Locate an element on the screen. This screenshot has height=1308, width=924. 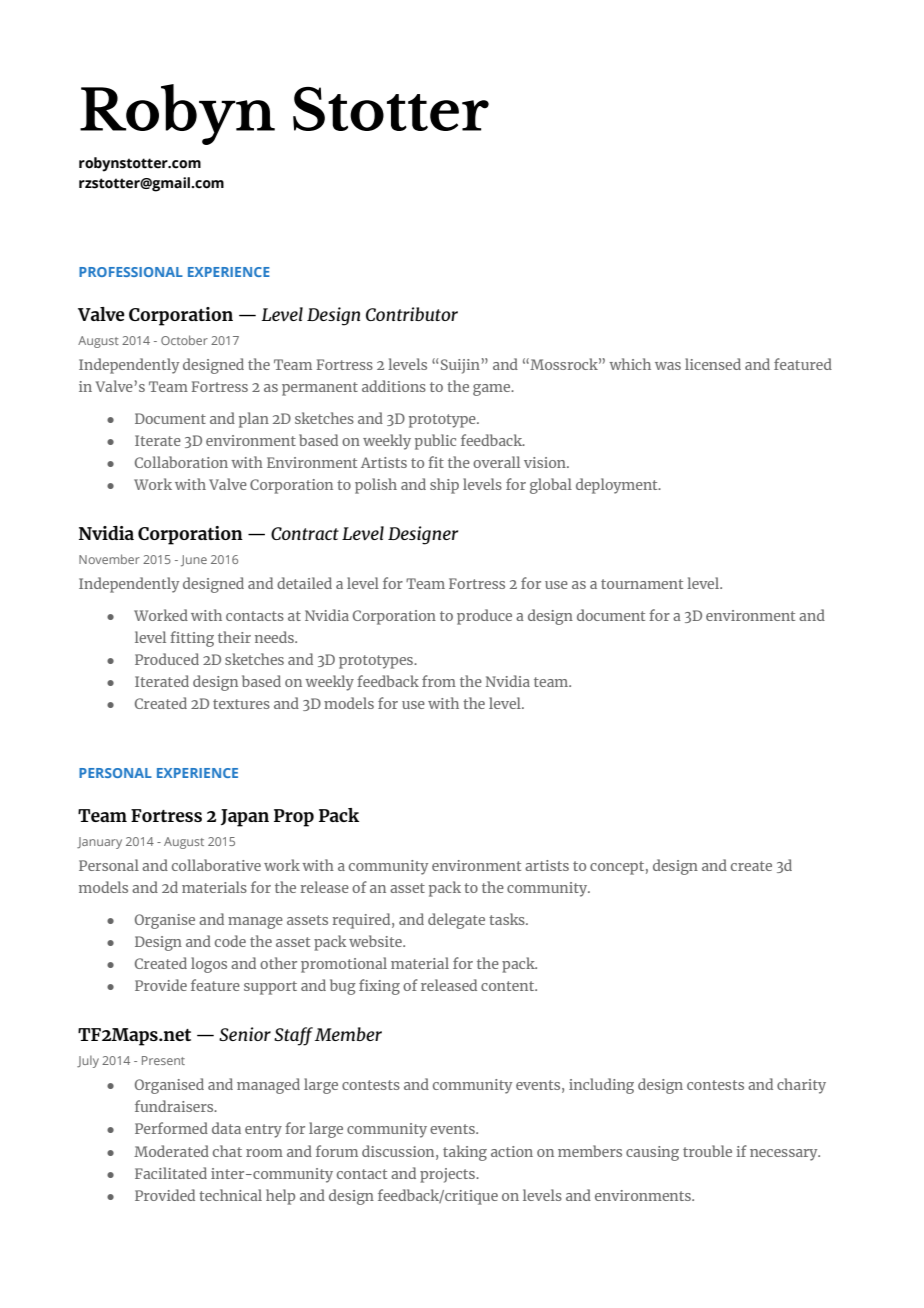
tournament is located at coordinates (642, 584).
